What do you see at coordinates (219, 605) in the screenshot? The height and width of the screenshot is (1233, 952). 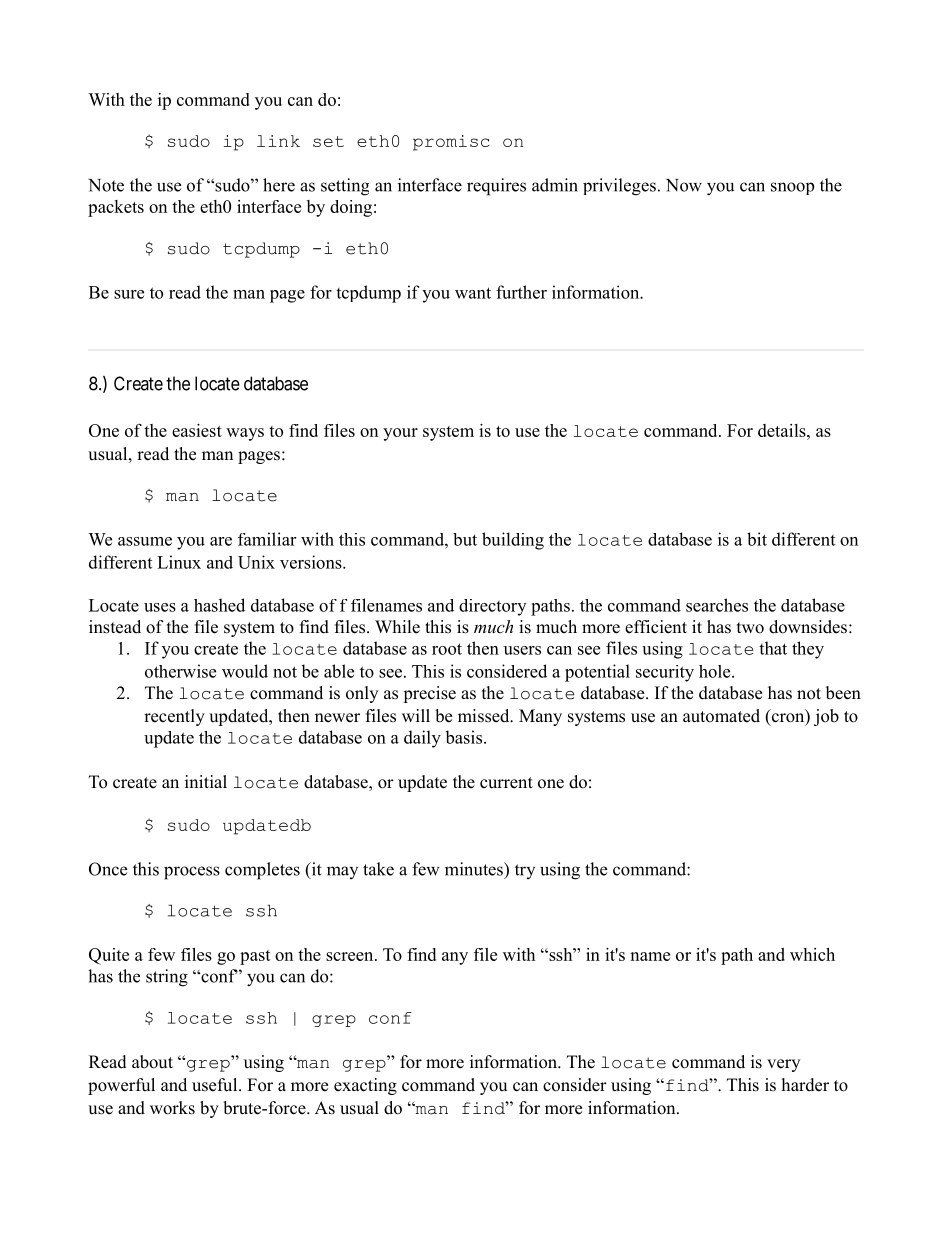 I see `hashed` at bounding box center [219, 605].
